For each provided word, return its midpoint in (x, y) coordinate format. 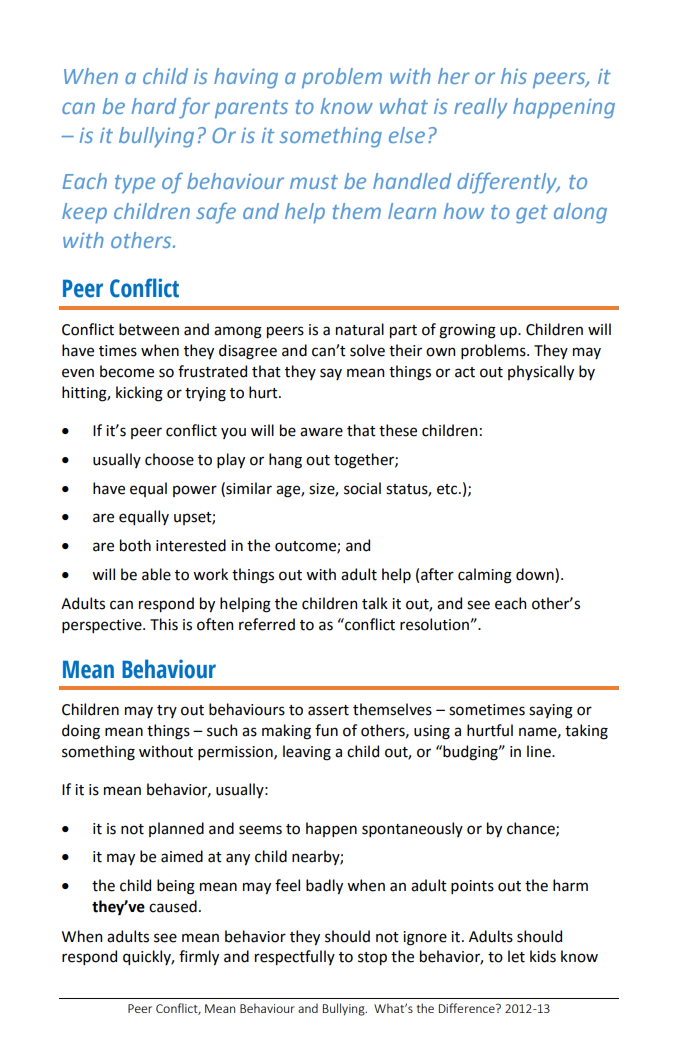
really (480, 108)
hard (154, 106)
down (536, 574)
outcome (306, 547)
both (135, 545)
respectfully (295, 957)
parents (251, 109)
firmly (199, 957)
